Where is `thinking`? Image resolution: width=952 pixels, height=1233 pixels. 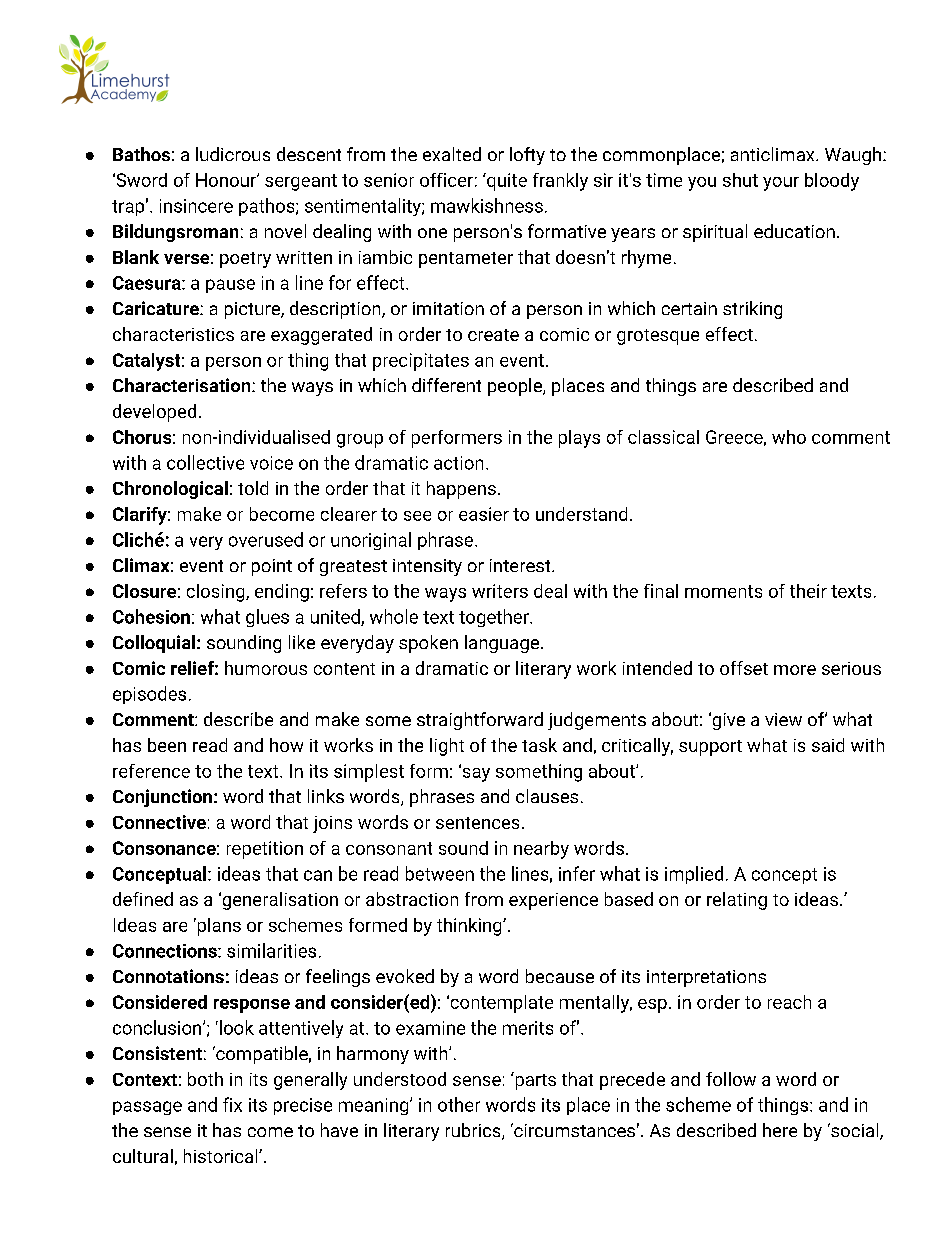 thinking is located at coordinates (469, 927).
